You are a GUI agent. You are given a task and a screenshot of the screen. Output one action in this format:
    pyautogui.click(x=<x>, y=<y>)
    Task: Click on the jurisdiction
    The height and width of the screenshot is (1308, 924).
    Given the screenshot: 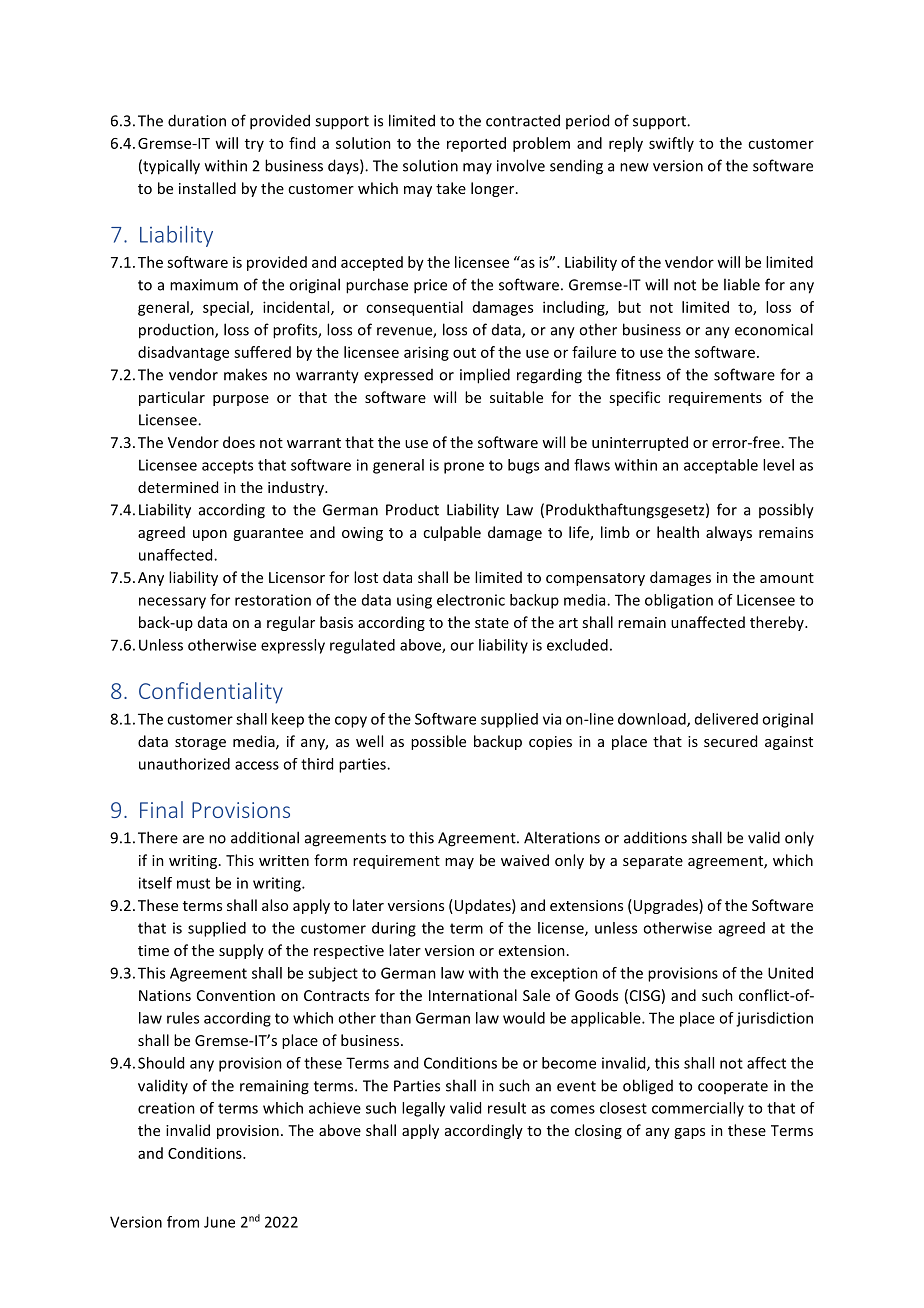 What is the action you would take?
    pyautogui.click(x=774, y=1019)
